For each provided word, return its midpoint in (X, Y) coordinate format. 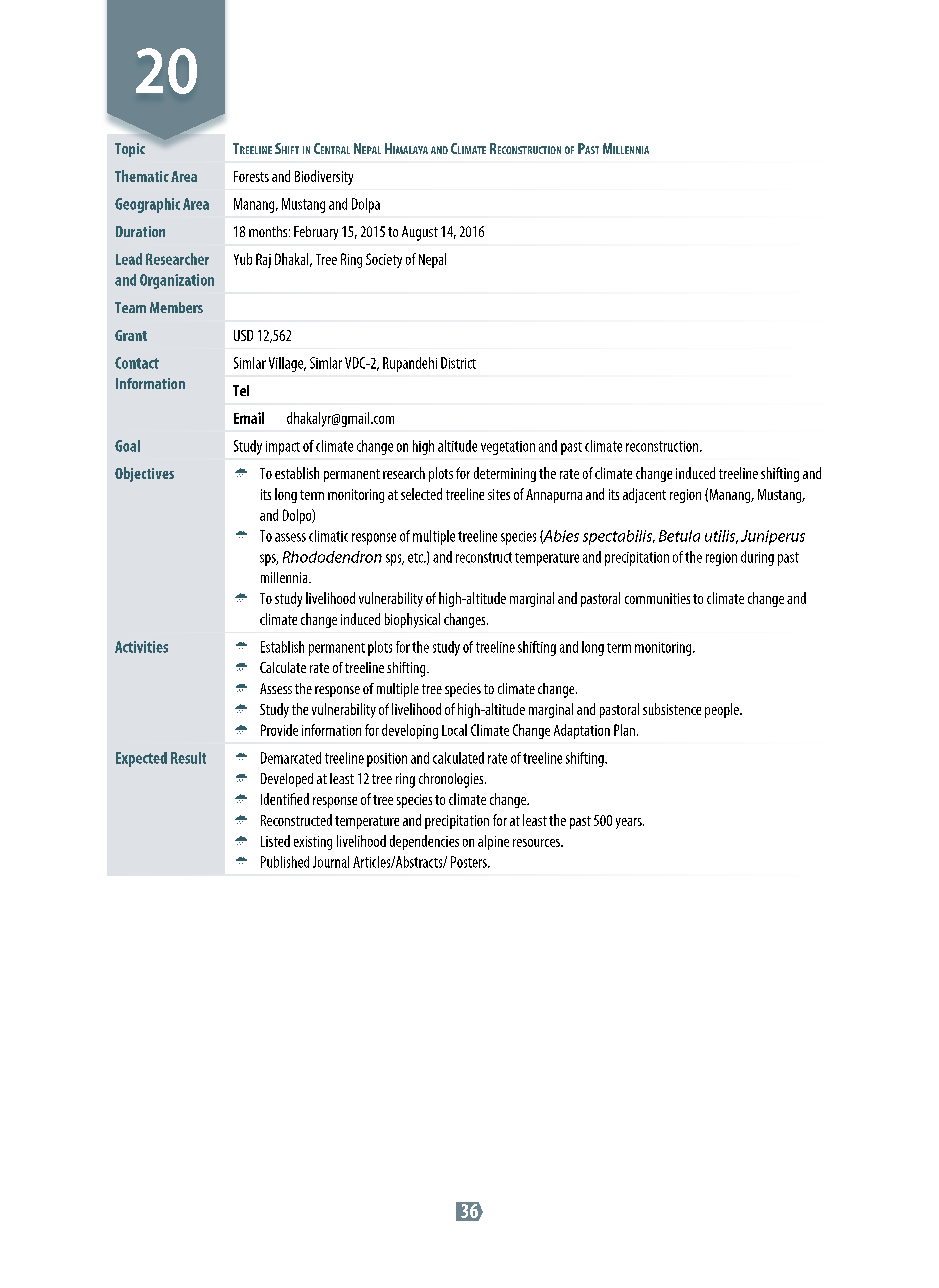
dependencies (424, 842)
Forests (251, 176)
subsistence (672, 709)
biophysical (412, 620)
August (420, 233)
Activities (141, 647)
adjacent (644, 495)
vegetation (508, 448)
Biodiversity (324, 177)
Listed (275, 841)
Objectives (144, 474)
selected (421, 494)
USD (243, 335)
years (630, 823)
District (458, 363)
